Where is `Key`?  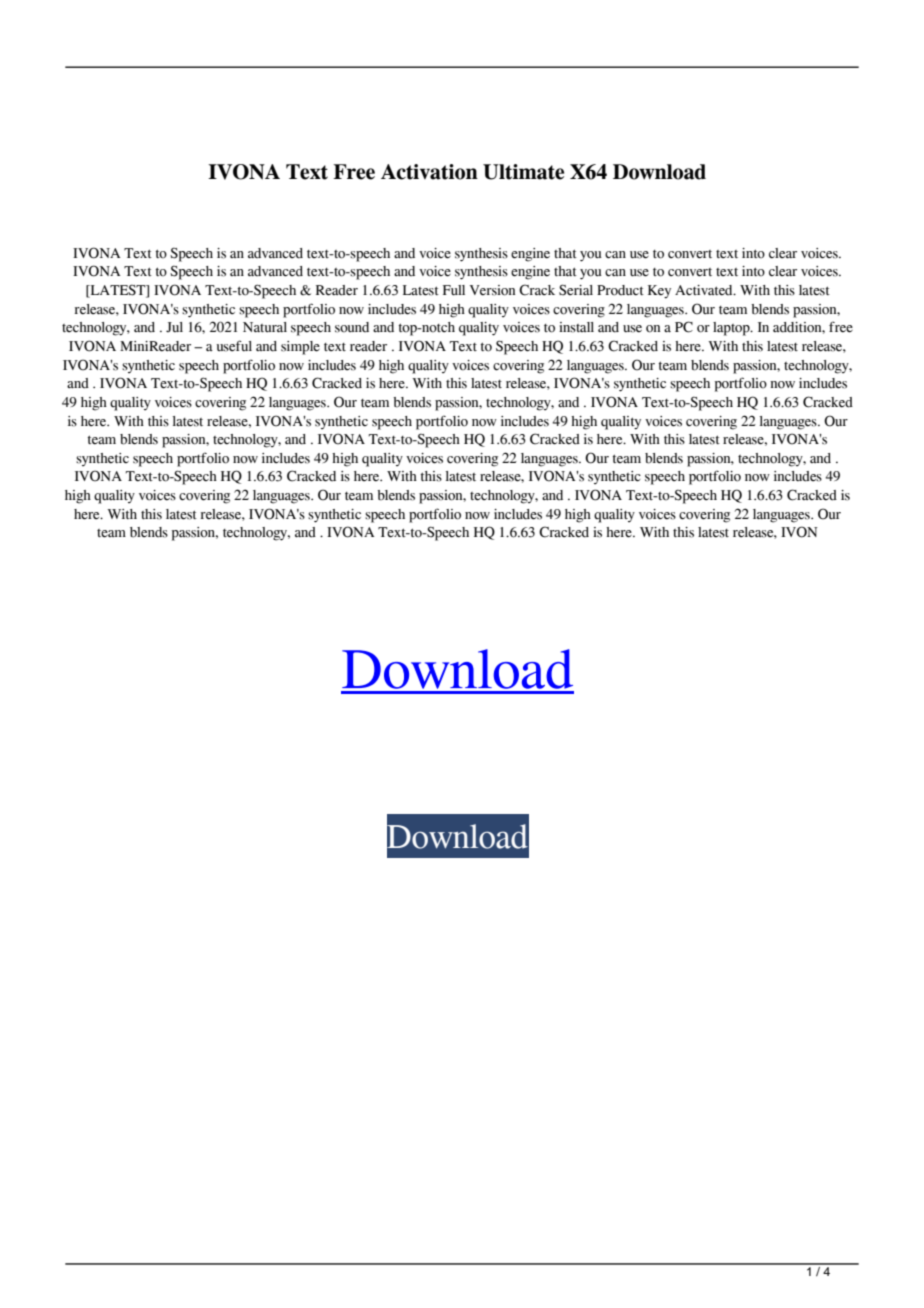
Key is located at coordinates (659, 292).
